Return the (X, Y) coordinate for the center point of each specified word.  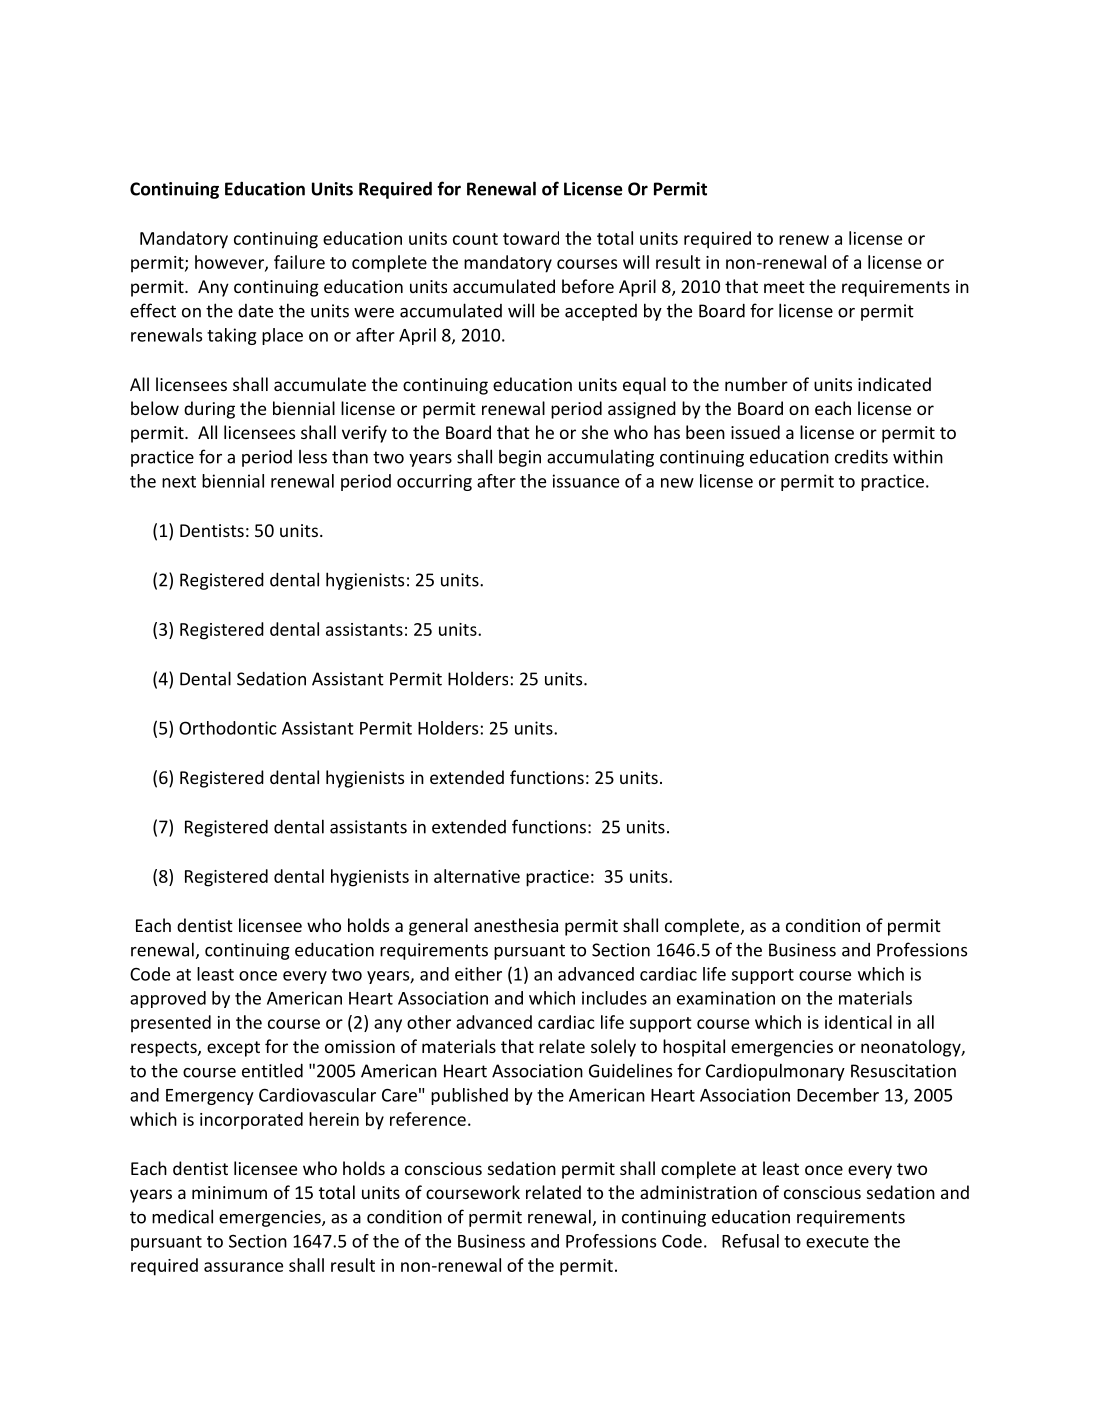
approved (168, 999)
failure (299, 262)
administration (698, 1192)
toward (531, 238)
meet (784, 287)
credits (861, 456)
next (179, 482)
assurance (243, 1267)
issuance (586, 481)
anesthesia (516, 925)
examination (726, 998)
